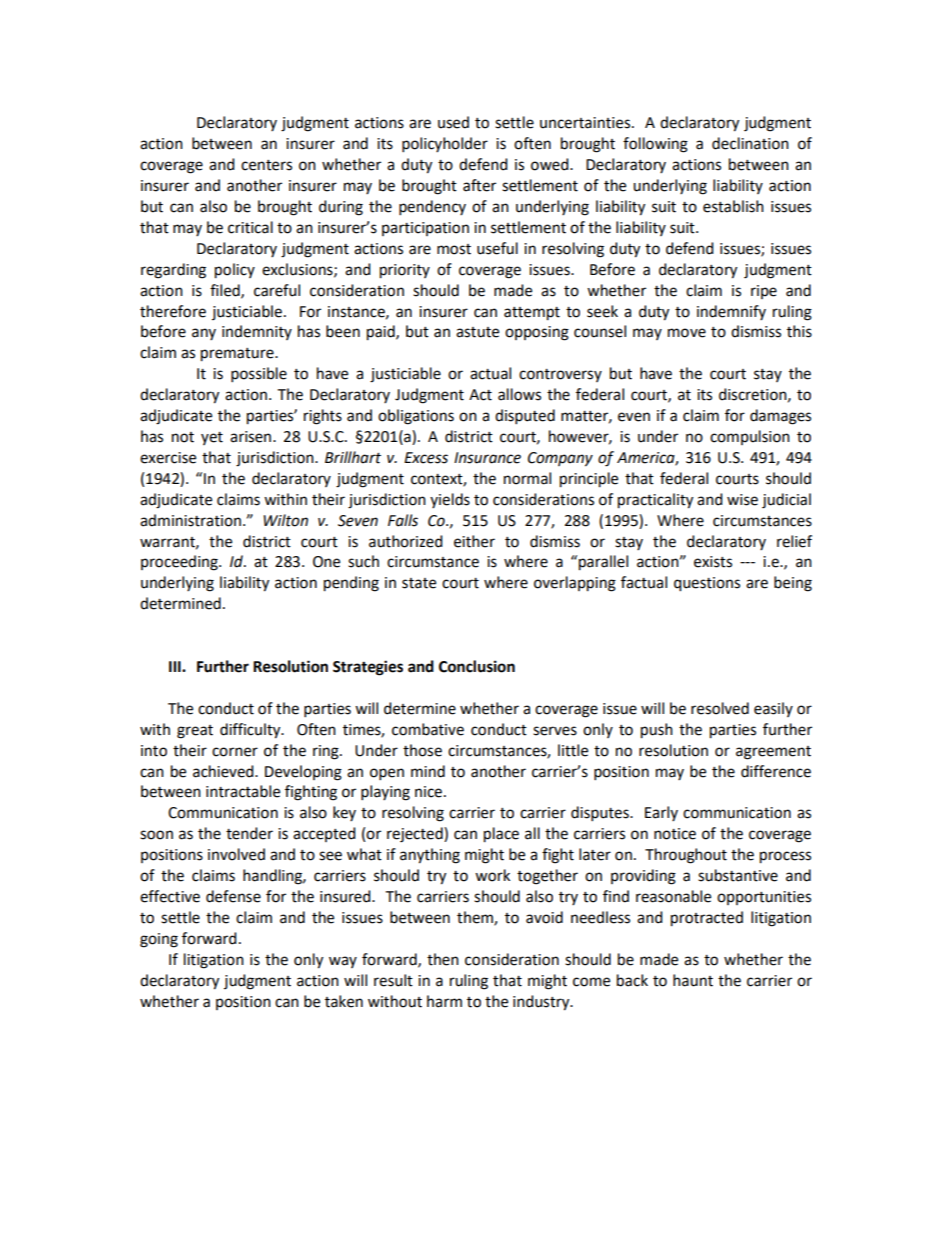 This document has width=952, height=1233. I want to click on astute, so click(477, 332).
